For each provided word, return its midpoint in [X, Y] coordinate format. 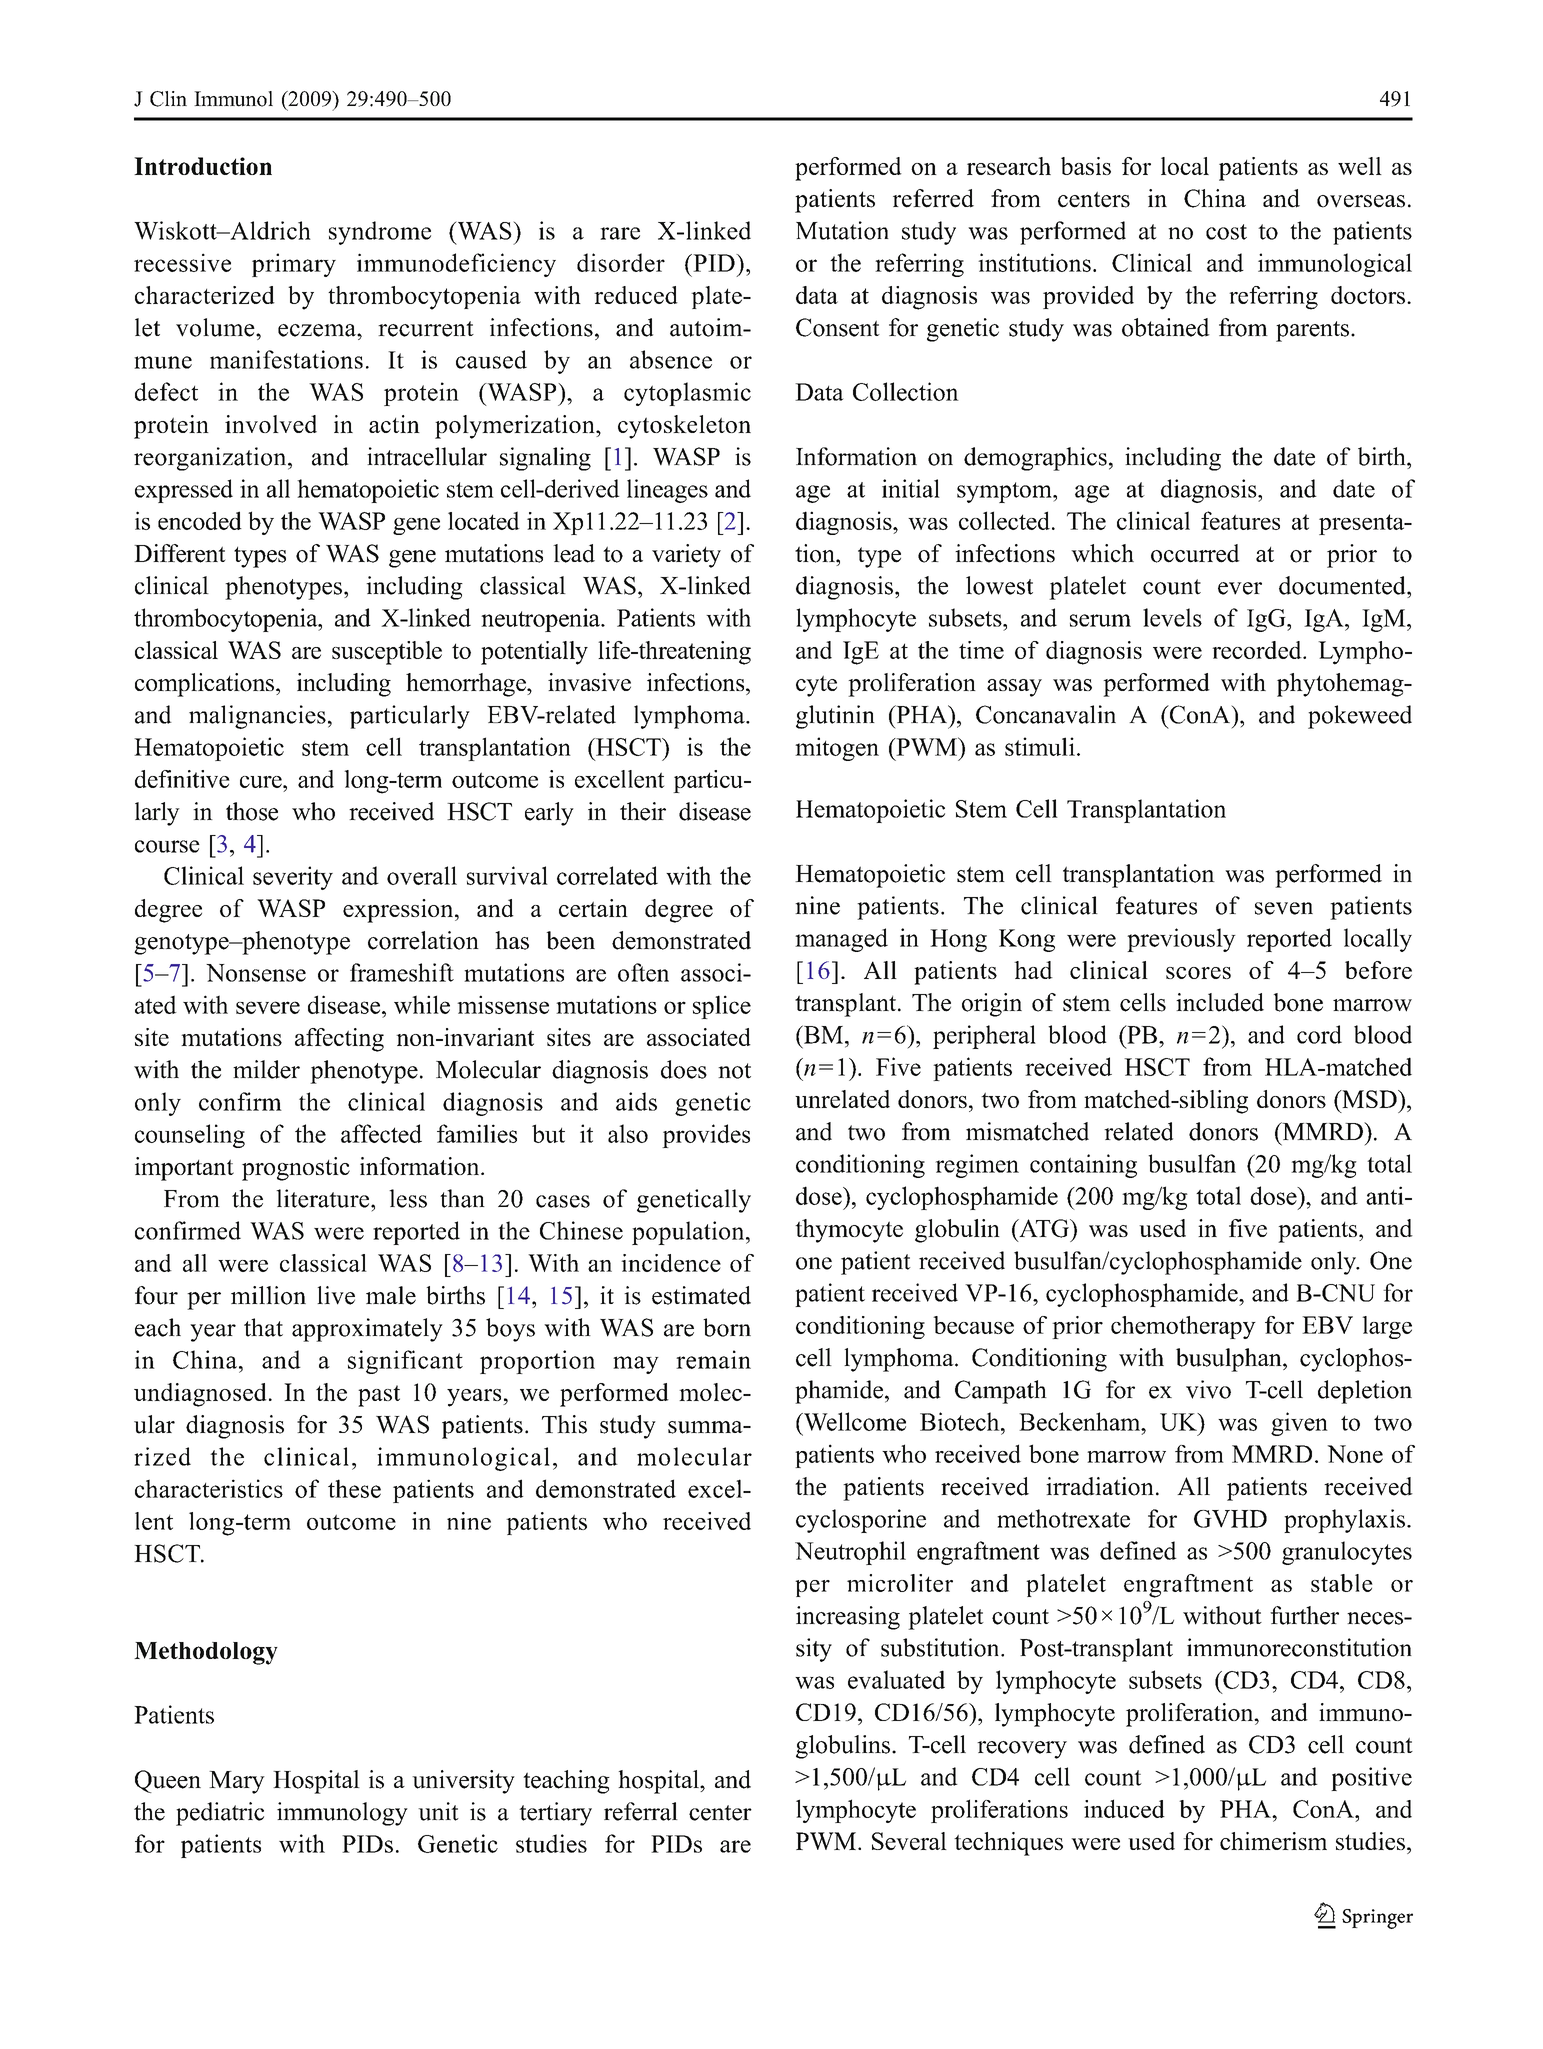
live [336, 1295]
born [727, 1327]
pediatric [220, 1814]
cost [1226, 232]
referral [641, 1811]
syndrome [380, 233]
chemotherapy [1183, 1327]
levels [1172, 617]
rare [620, 233]
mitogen [837, 749]
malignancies [257, 717]
